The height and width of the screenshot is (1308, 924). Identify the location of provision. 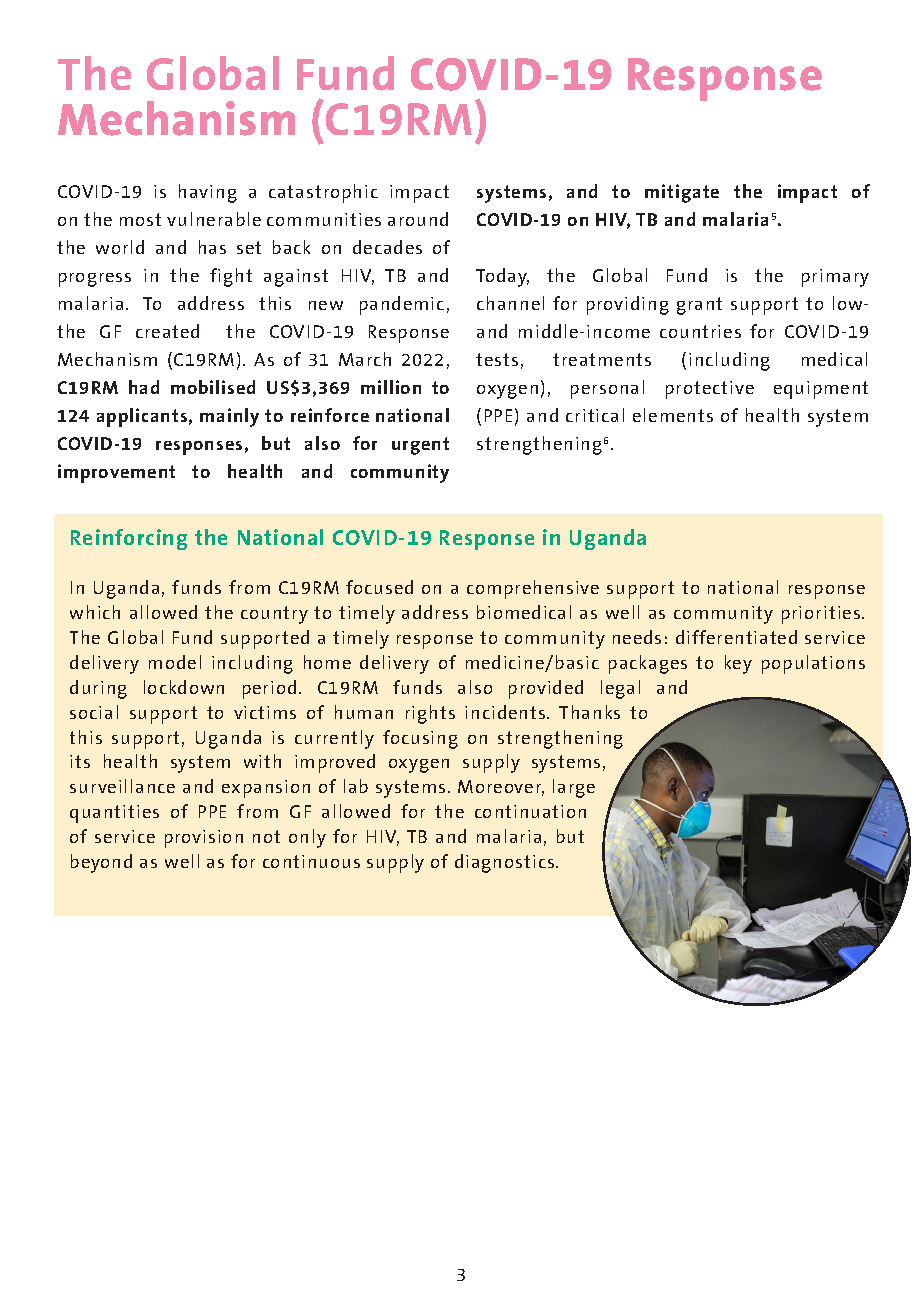
(204, 839).
